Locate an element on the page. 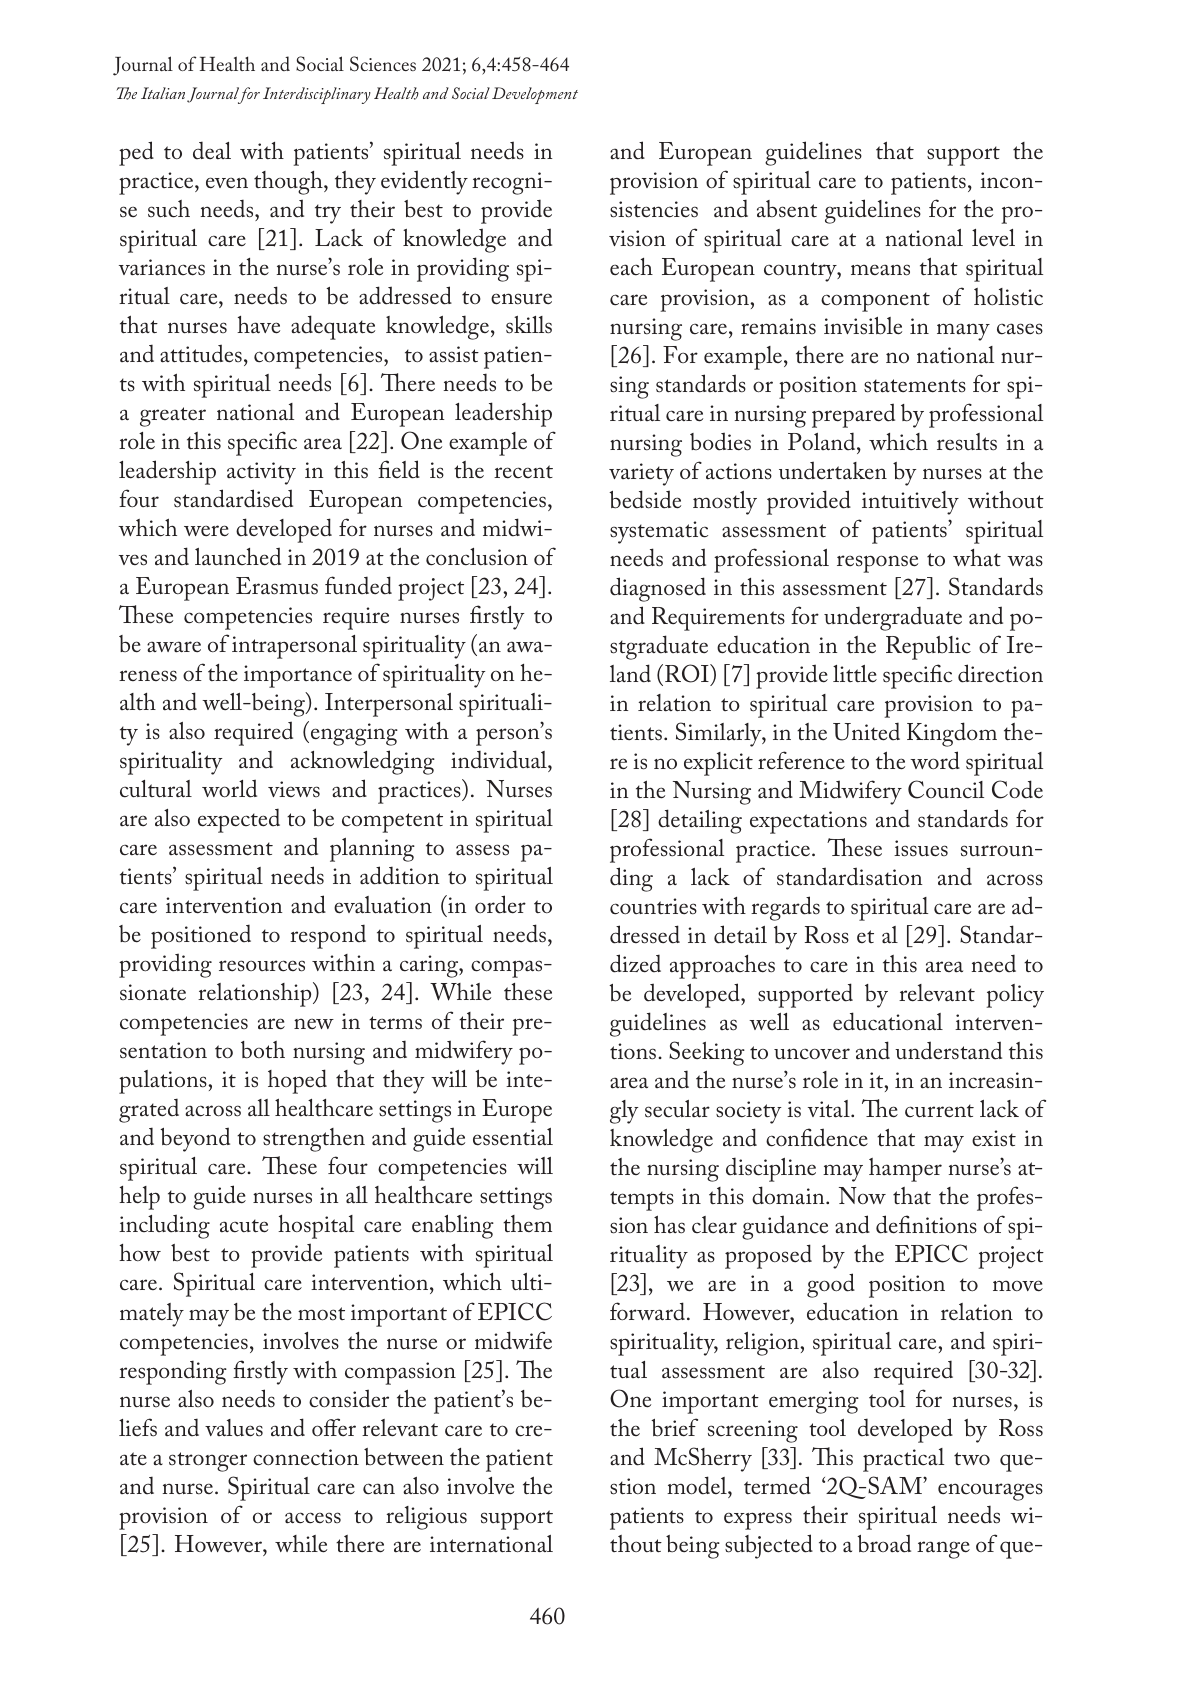  stronger is located at coordinates (208, 1462).
